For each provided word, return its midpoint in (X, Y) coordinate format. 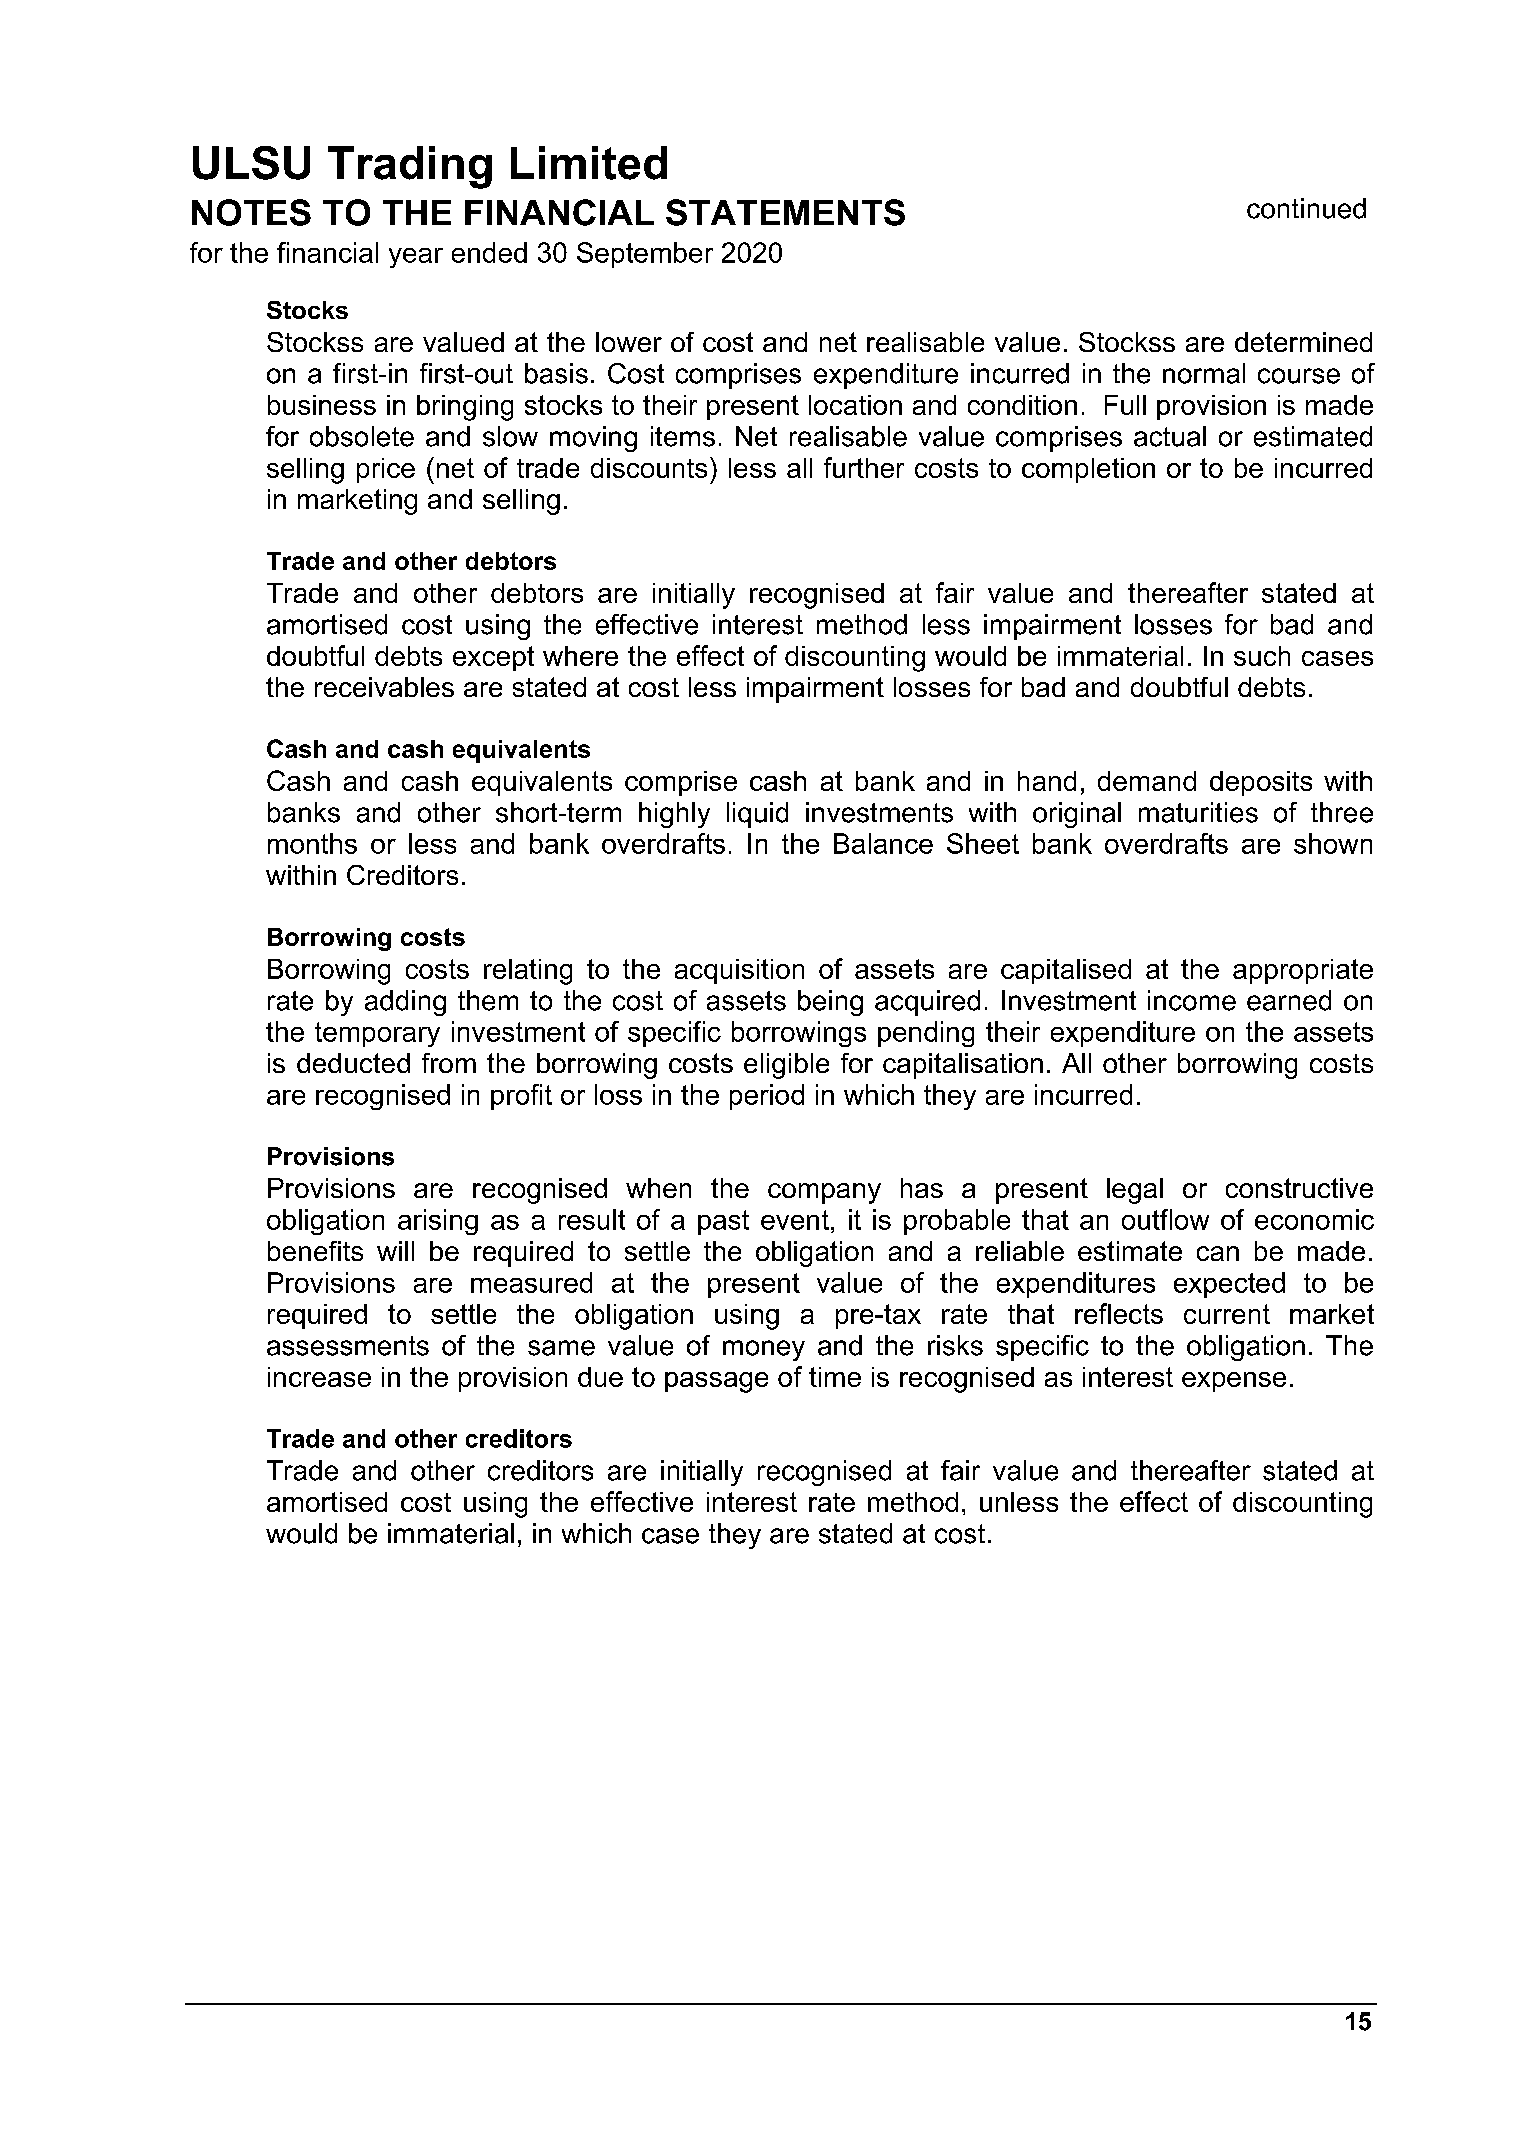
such (1262, 656)
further (864, 467)
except (493, 658)
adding (405, 1003)
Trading (410, 167)
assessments (348, 1346)
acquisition (739, 971)
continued (1306, 208)
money (764, 1350)
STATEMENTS (785, 212)
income (1192, 1000)
